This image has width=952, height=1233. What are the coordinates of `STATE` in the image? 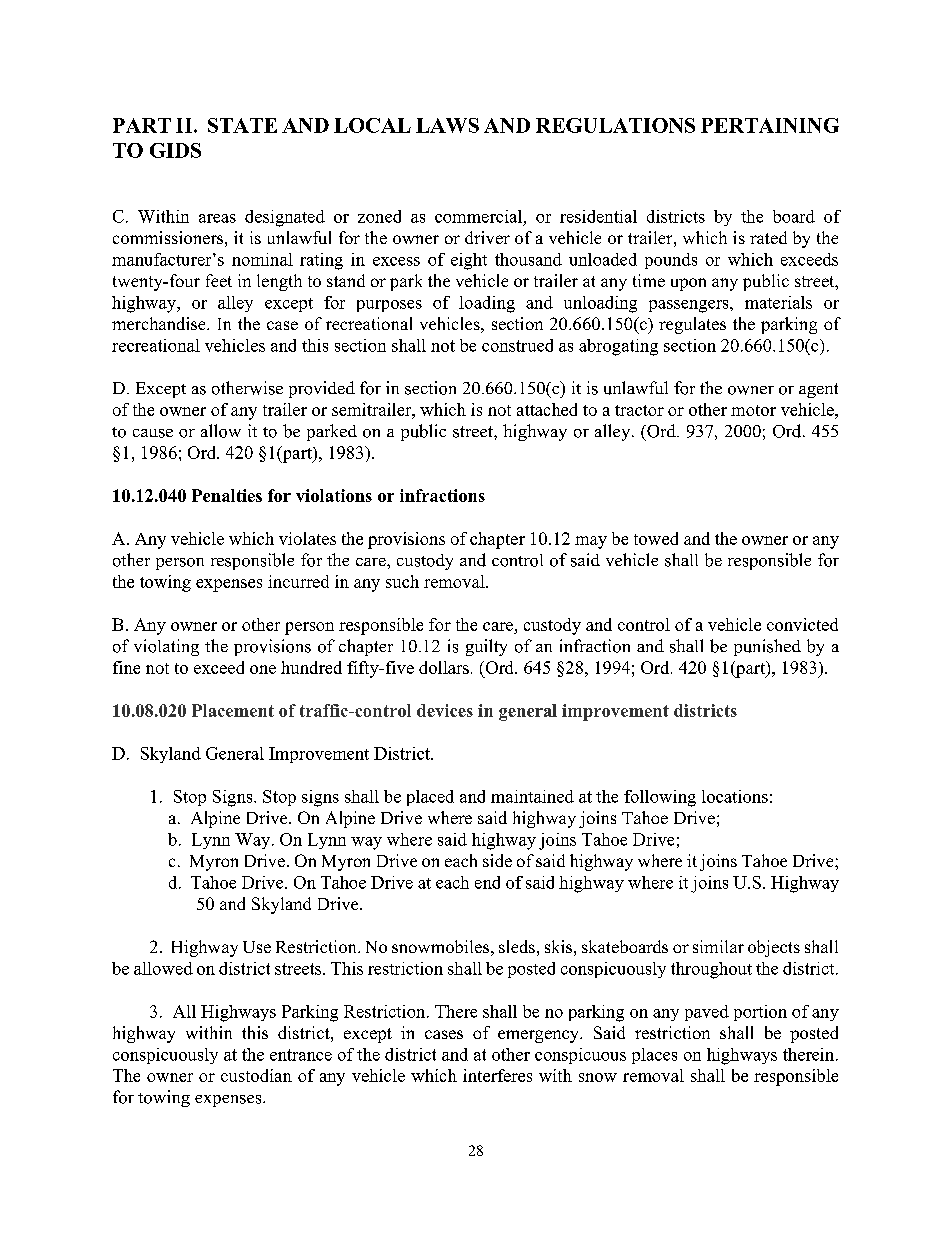 It's located at (242, 125).
